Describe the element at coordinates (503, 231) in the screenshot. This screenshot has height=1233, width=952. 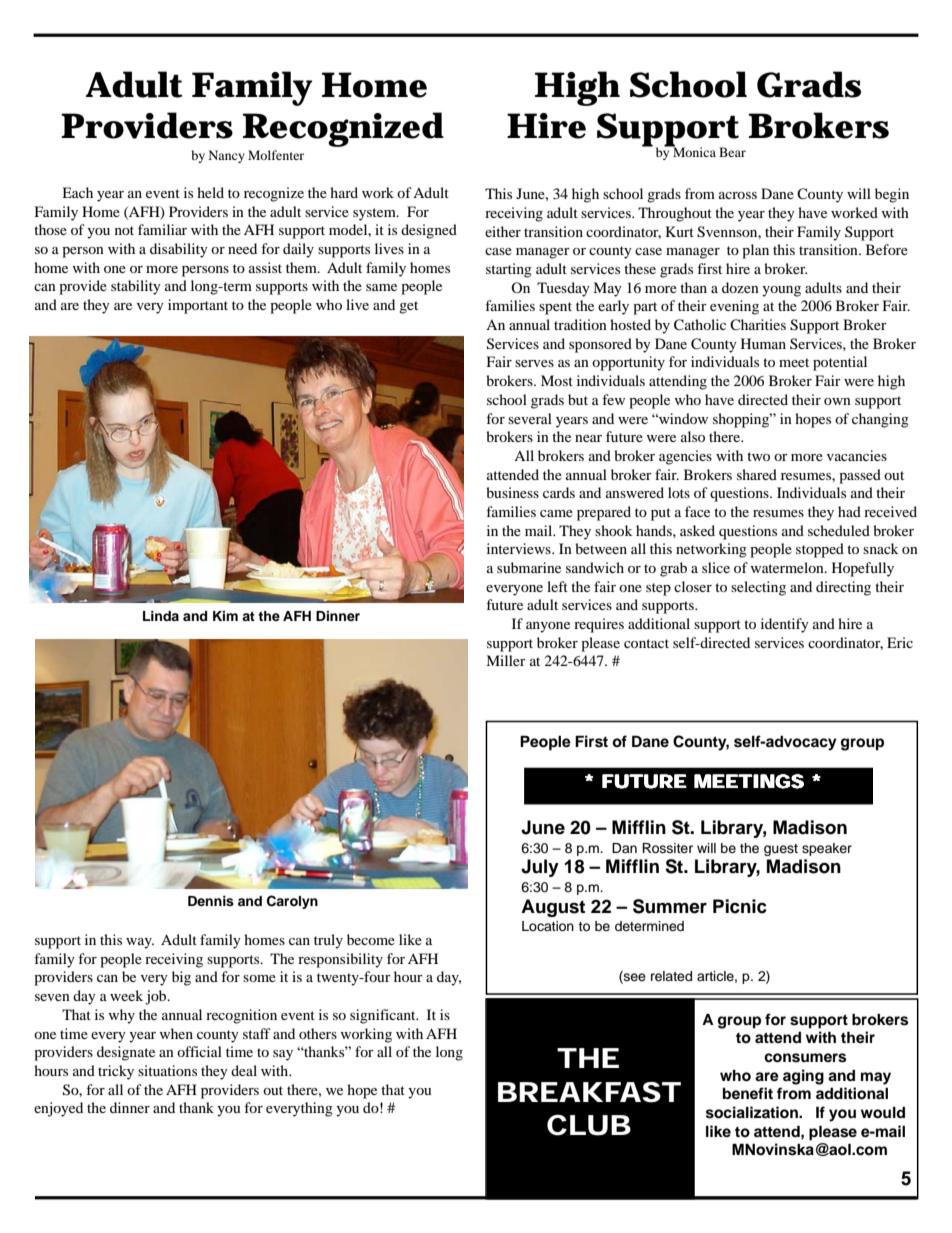
I see `either` at that location.
